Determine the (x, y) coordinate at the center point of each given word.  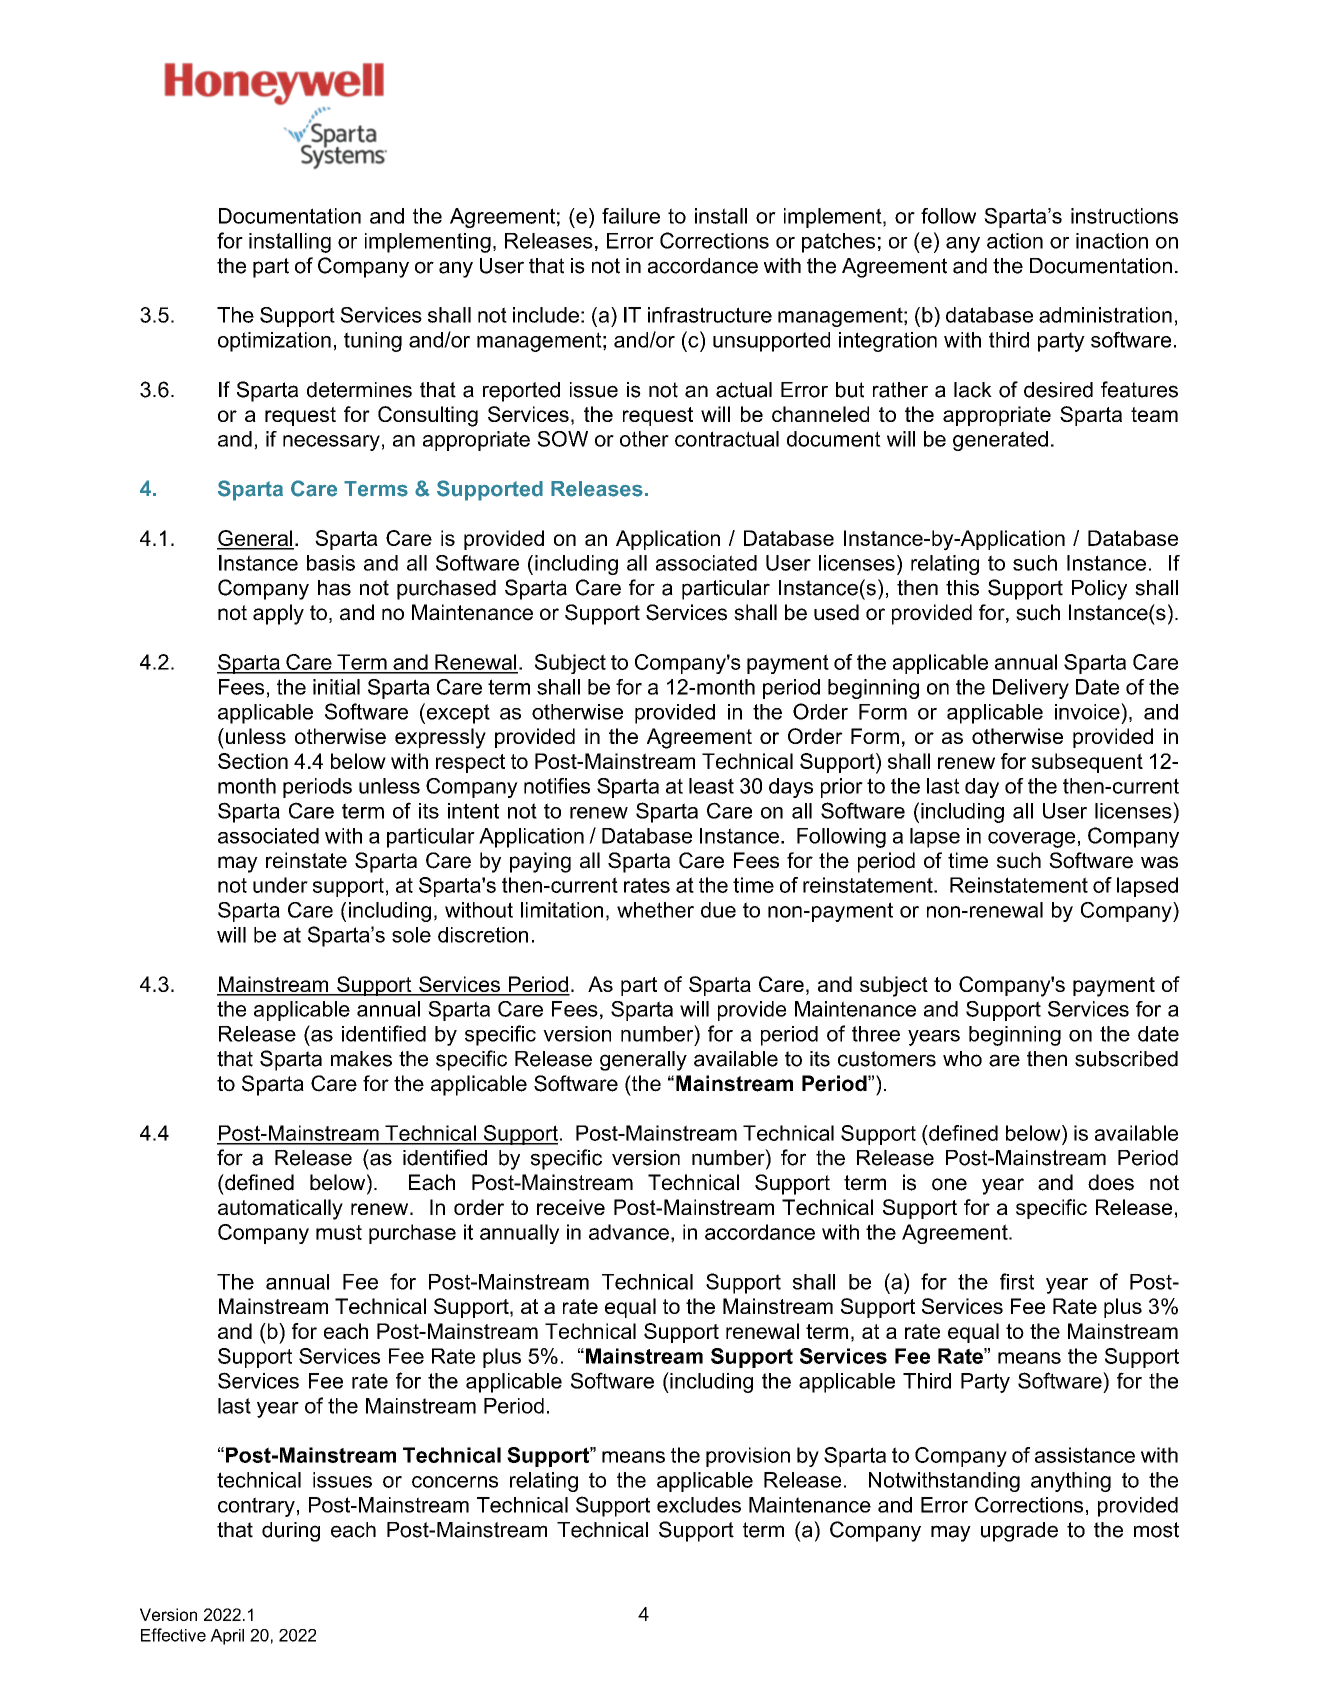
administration (1105, 315)
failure (631, 216)
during (291, 1532)
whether (655, 910)
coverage (1031, 840)
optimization (274, 342)
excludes (699, 1505)
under (280, 885)
